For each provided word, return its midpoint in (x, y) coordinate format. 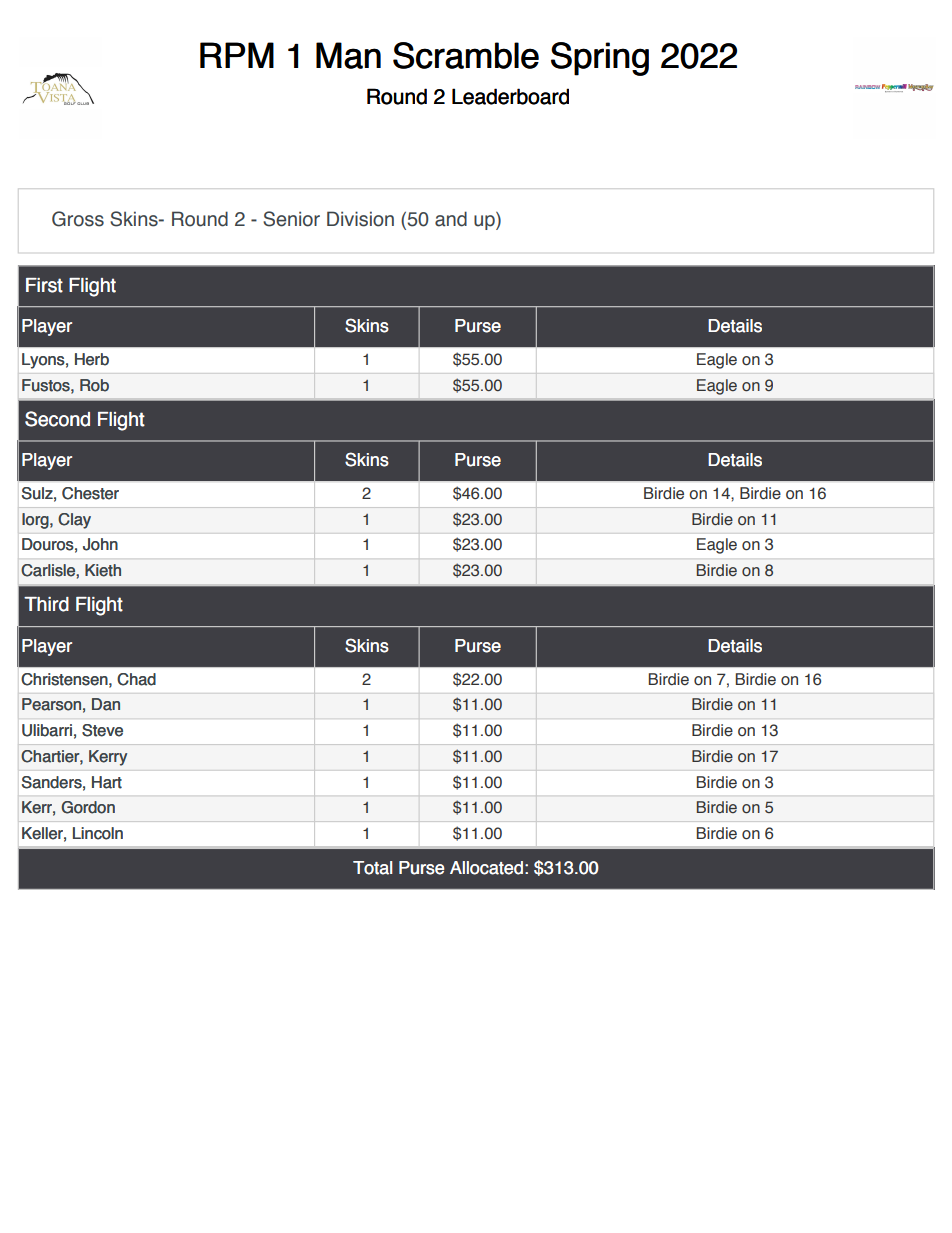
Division (360, 219)
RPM (237, 55)
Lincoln (98, 833)
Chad (136, 679)
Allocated (486, 868)
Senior (291, 219)
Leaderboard (510, 96)
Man (348, 55)
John (100, 544)
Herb (92, 359)
